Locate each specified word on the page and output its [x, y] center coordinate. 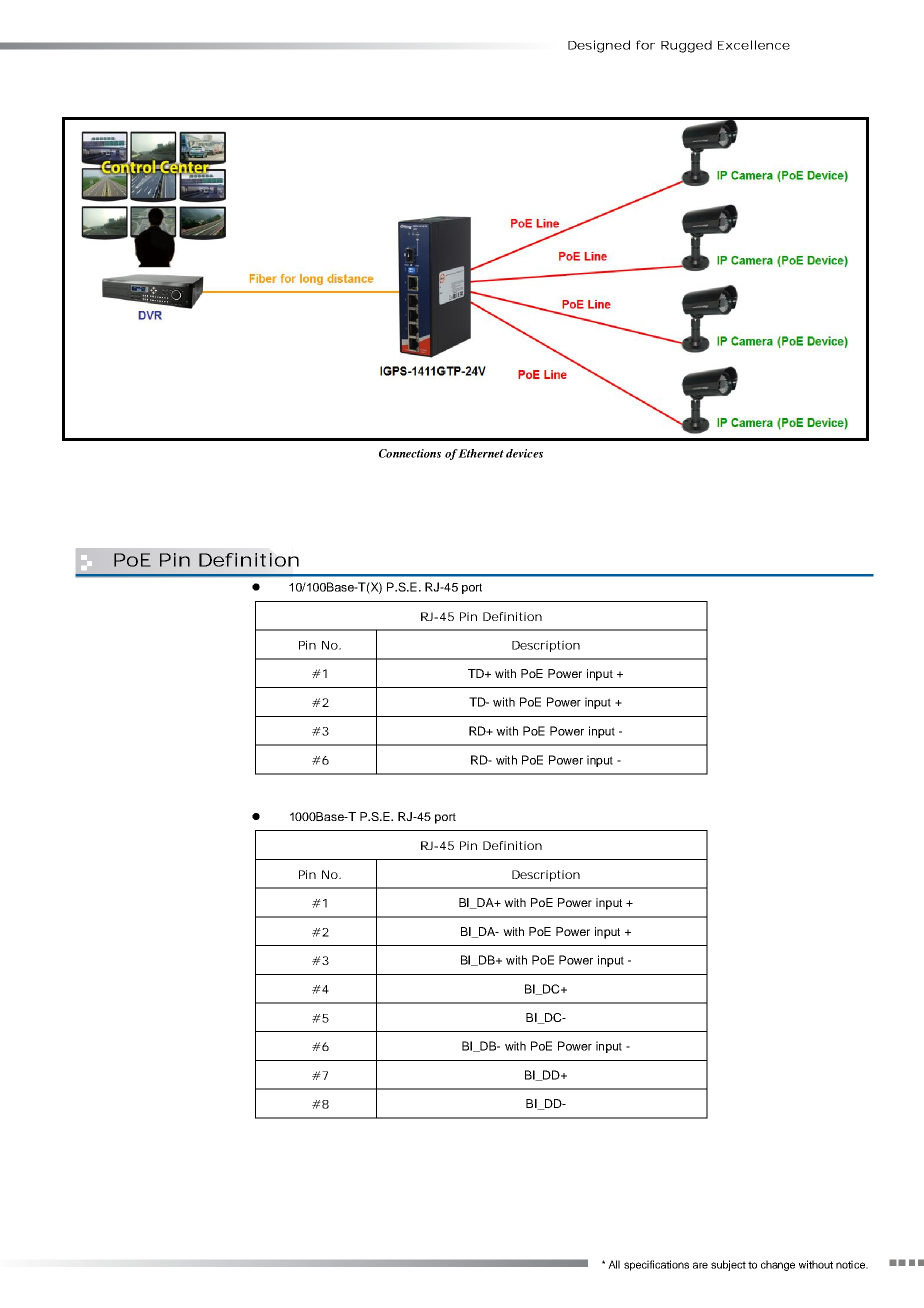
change [778, 1265]
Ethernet [481, 453]
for [645, 45]
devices [524, 453]
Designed [599, 46]
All [614, 1264]
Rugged [686, 46]
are [700, 1265]
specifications [656, 1265]
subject [728, 1265]
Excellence [754, 45]
